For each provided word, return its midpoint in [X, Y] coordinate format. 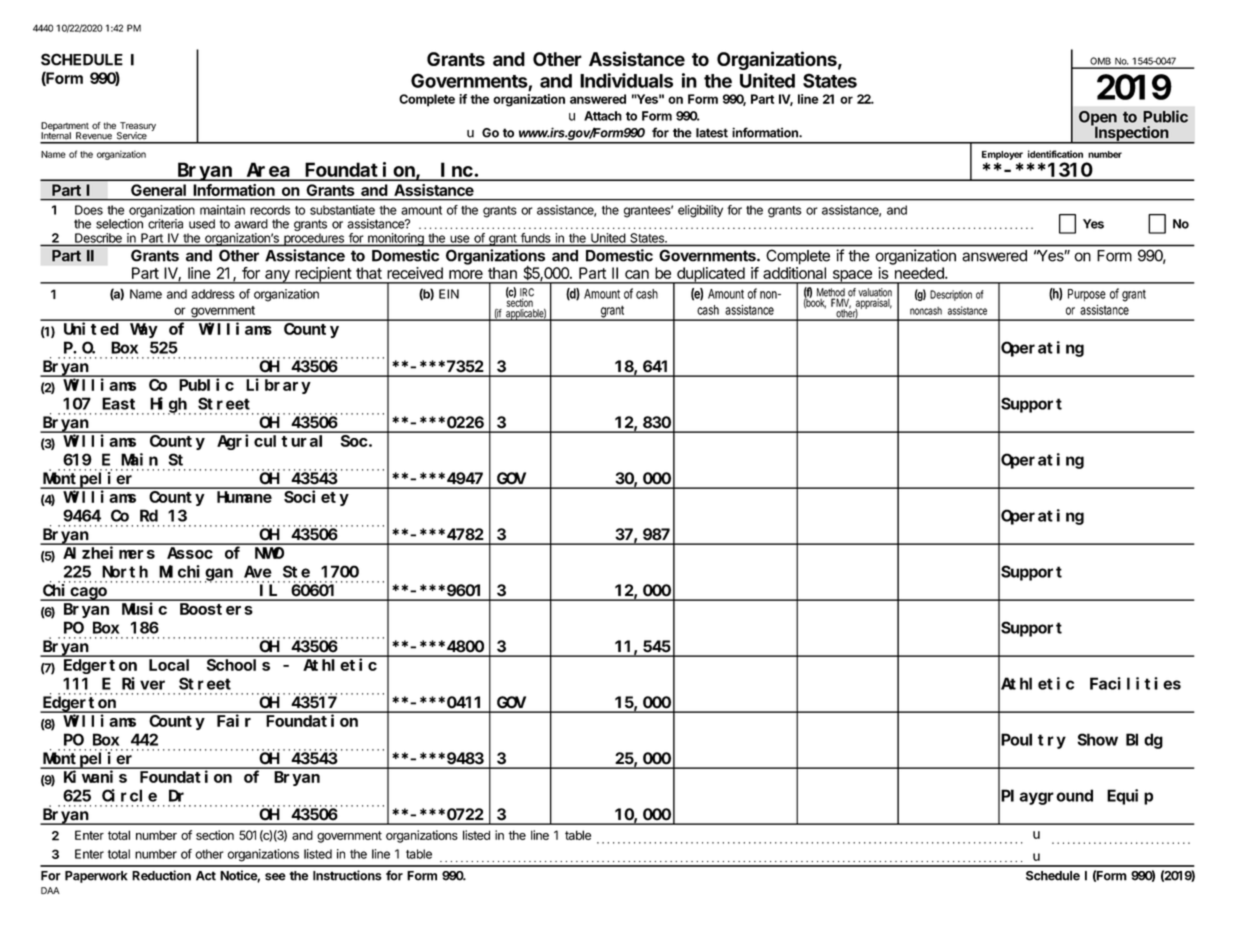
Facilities [1135, 683]
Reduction [161, 875]
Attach [603, 116]
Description [951, 295]
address [213, 294]
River [143, 683]
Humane [244, 497]
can [637, 274]
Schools [238, 665]
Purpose [1087, 295]
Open [1098, 119]
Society [316, 498]
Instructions [347, 875]
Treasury [137, 127]
